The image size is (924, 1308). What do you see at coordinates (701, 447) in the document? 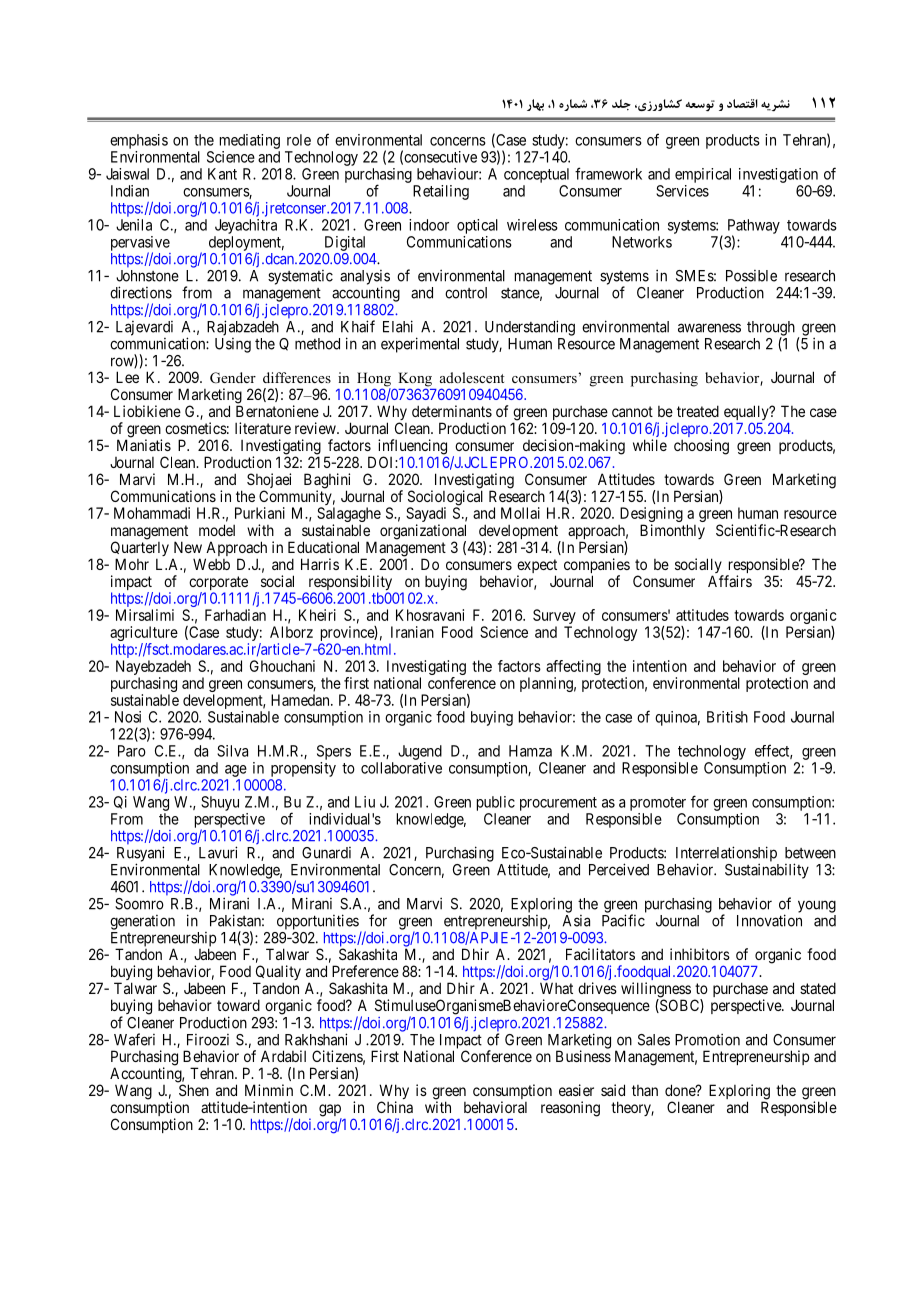
I see `choosing` at bounding box center [701, 447].
